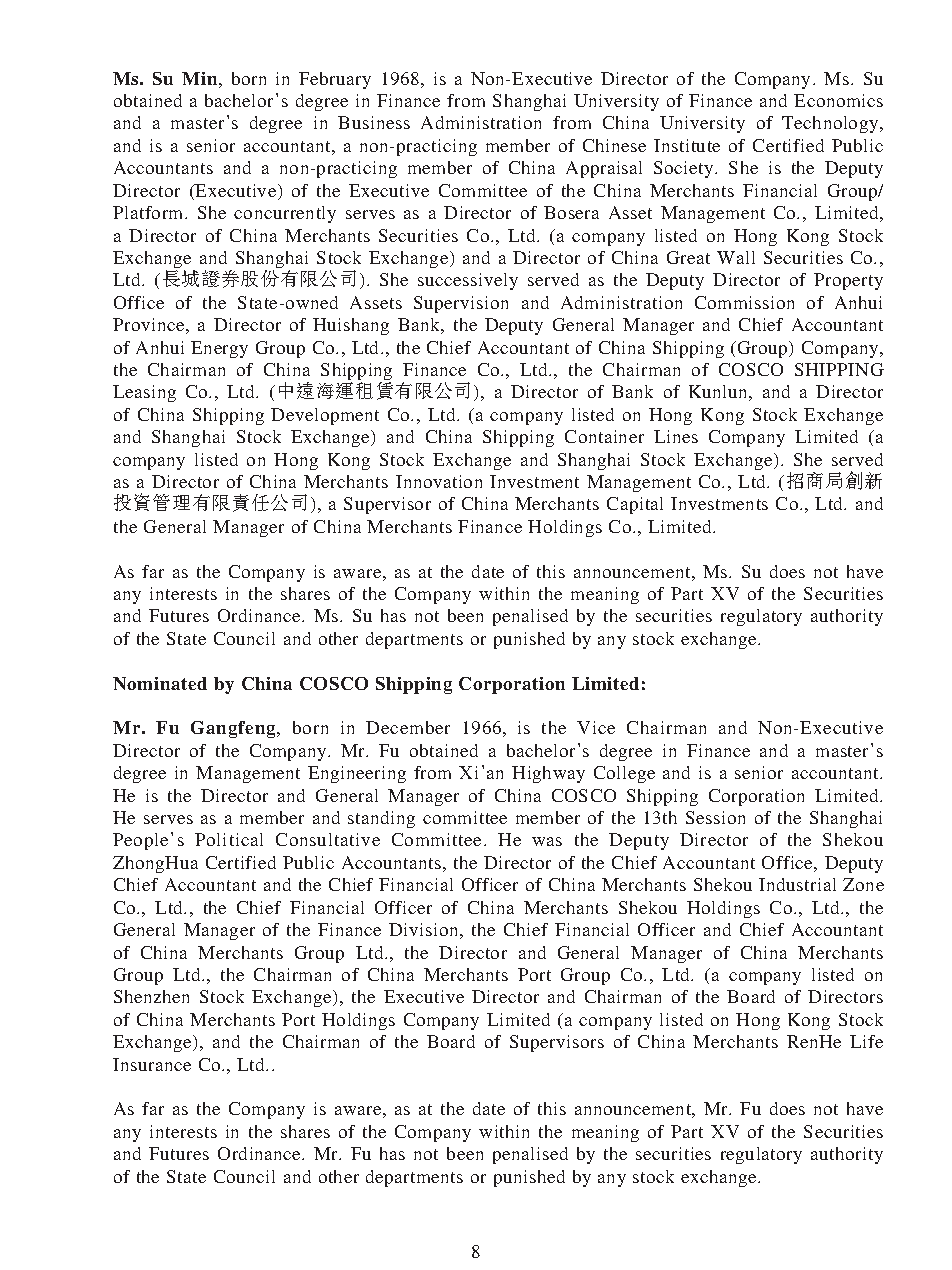 Image resolution: width=952 pixels, height=1270 pixels. Describe the element at coordinates (160, 683) in the screenshot. I see `Nominated` at that location.
